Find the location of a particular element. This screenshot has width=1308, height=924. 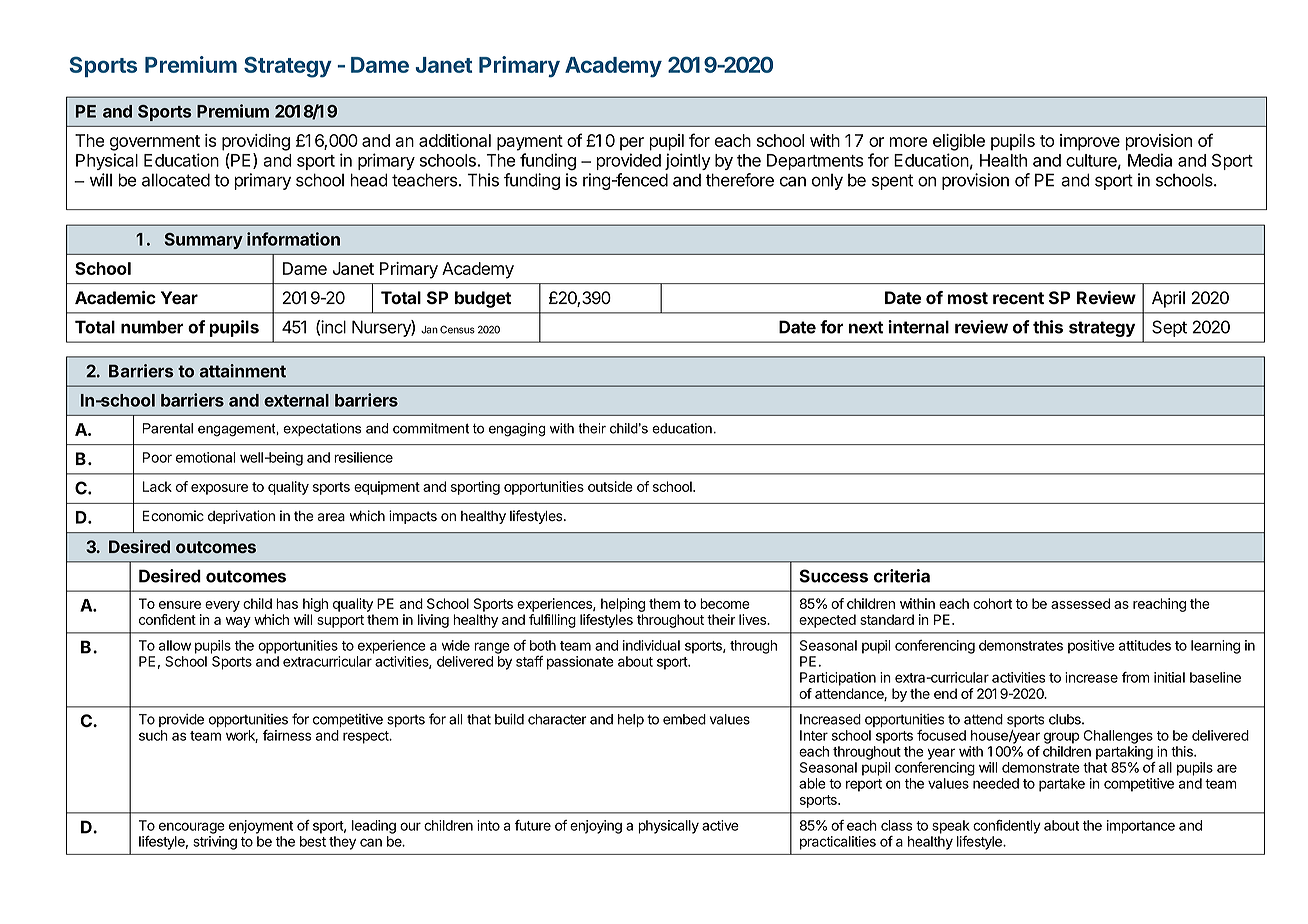

allow is located at coordinates (175, 645).
